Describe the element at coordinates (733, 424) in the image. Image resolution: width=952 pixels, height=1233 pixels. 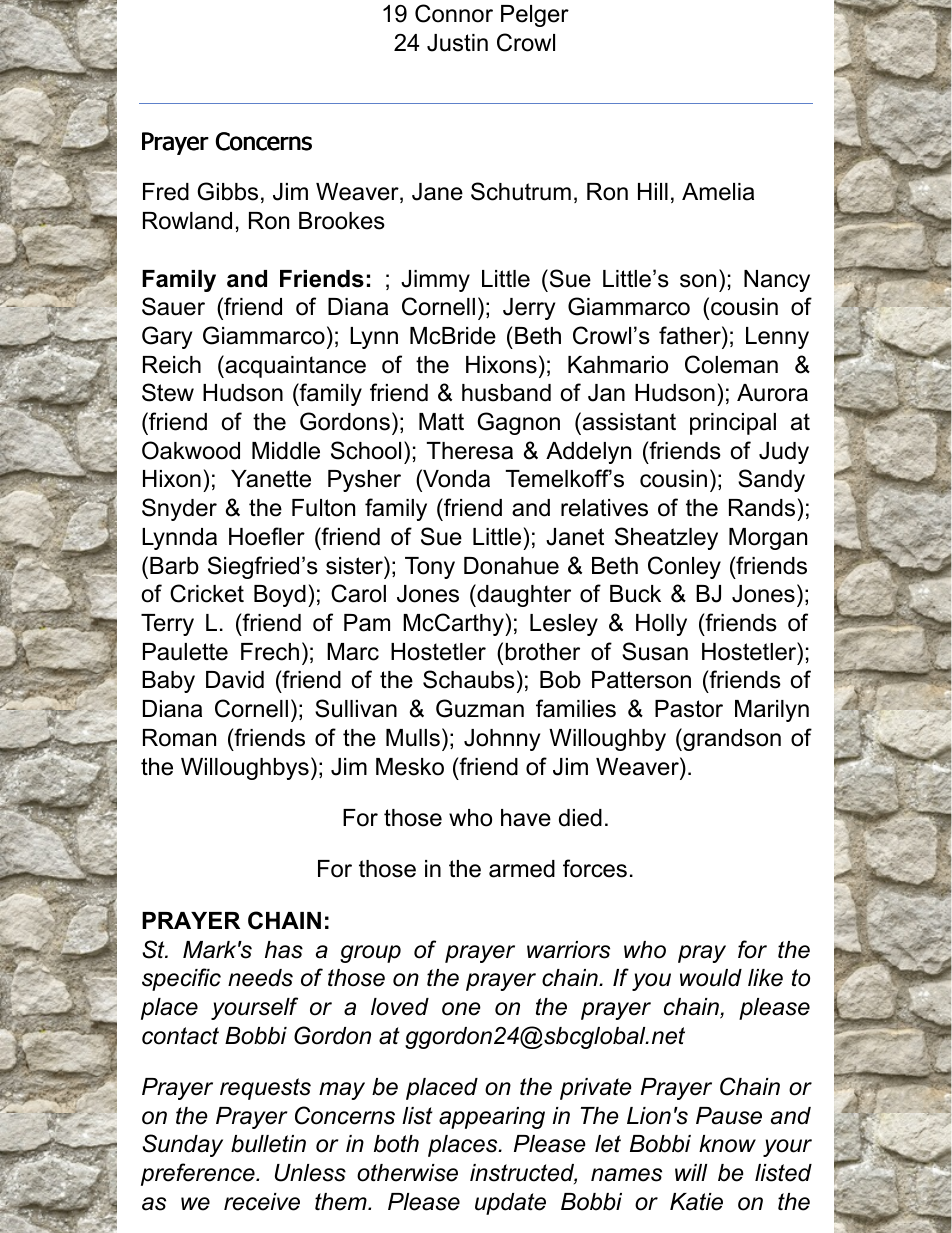
I see `principal` at that location.
